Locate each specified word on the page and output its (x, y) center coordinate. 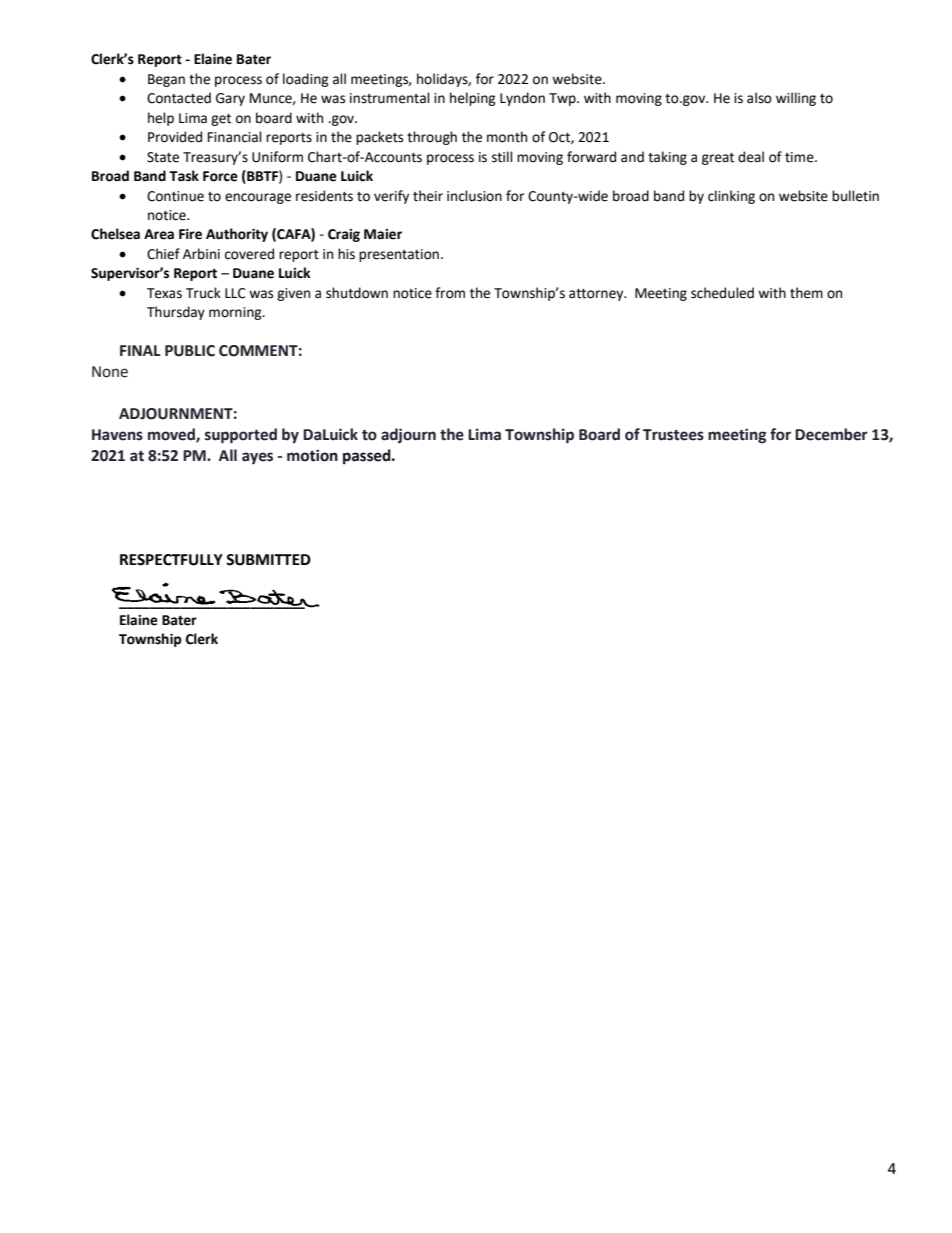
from (450, 293)
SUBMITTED (268, 560)
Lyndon (522, 99)
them (806, 293)
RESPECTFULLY (171, 560)
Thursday (176, 313)
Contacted (179, 98)
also (759, 98)
